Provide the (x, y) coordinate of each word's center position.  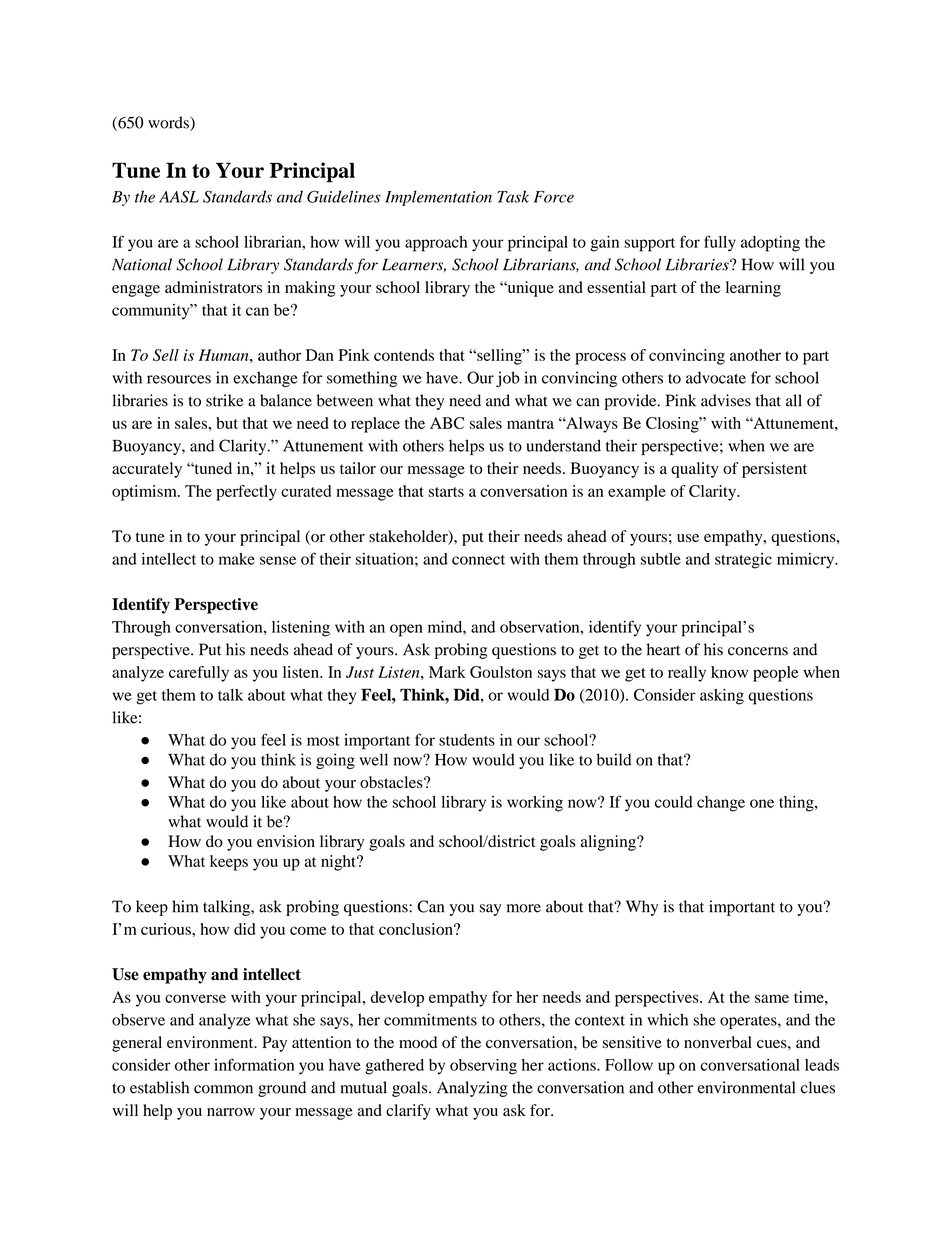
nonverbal (718, 1042)
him (185, 906)
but (227, 423)
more (524, 908)
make (237, 559)
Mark (447, 672)
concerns (758, 651)
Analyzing (472, 1089)
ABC (447, 423)
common (223, 1089)
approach (436, 244)
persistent (774, 470)
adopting (770, 244)
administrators (213, 287)
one (762, 803)
